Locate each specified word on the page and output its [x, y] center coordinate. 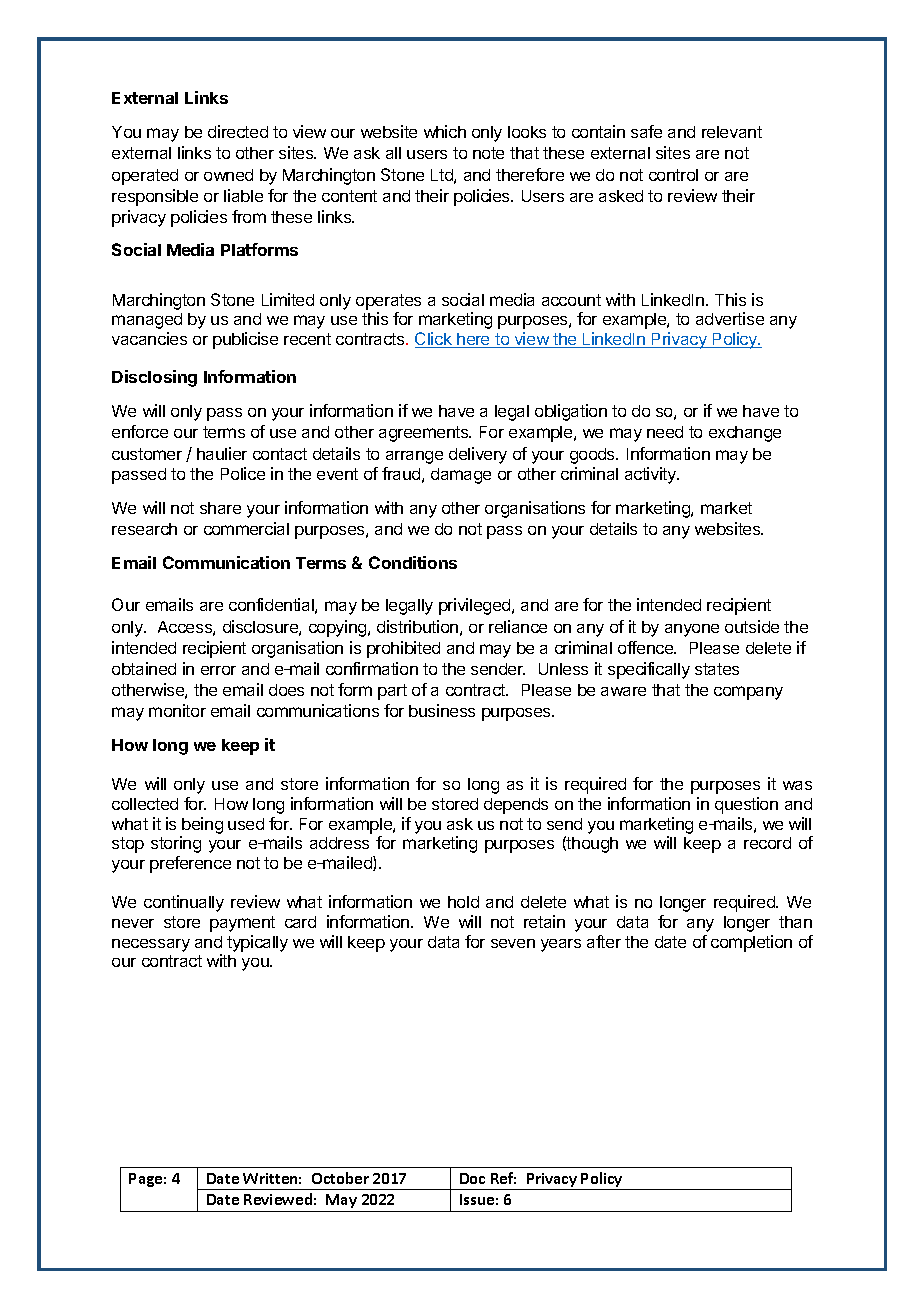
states [717, 669]
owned [228, 175]
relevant [732, 132]
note [488, 153]
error [218, 670]
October [340, 1178]
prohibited [403, 649]
